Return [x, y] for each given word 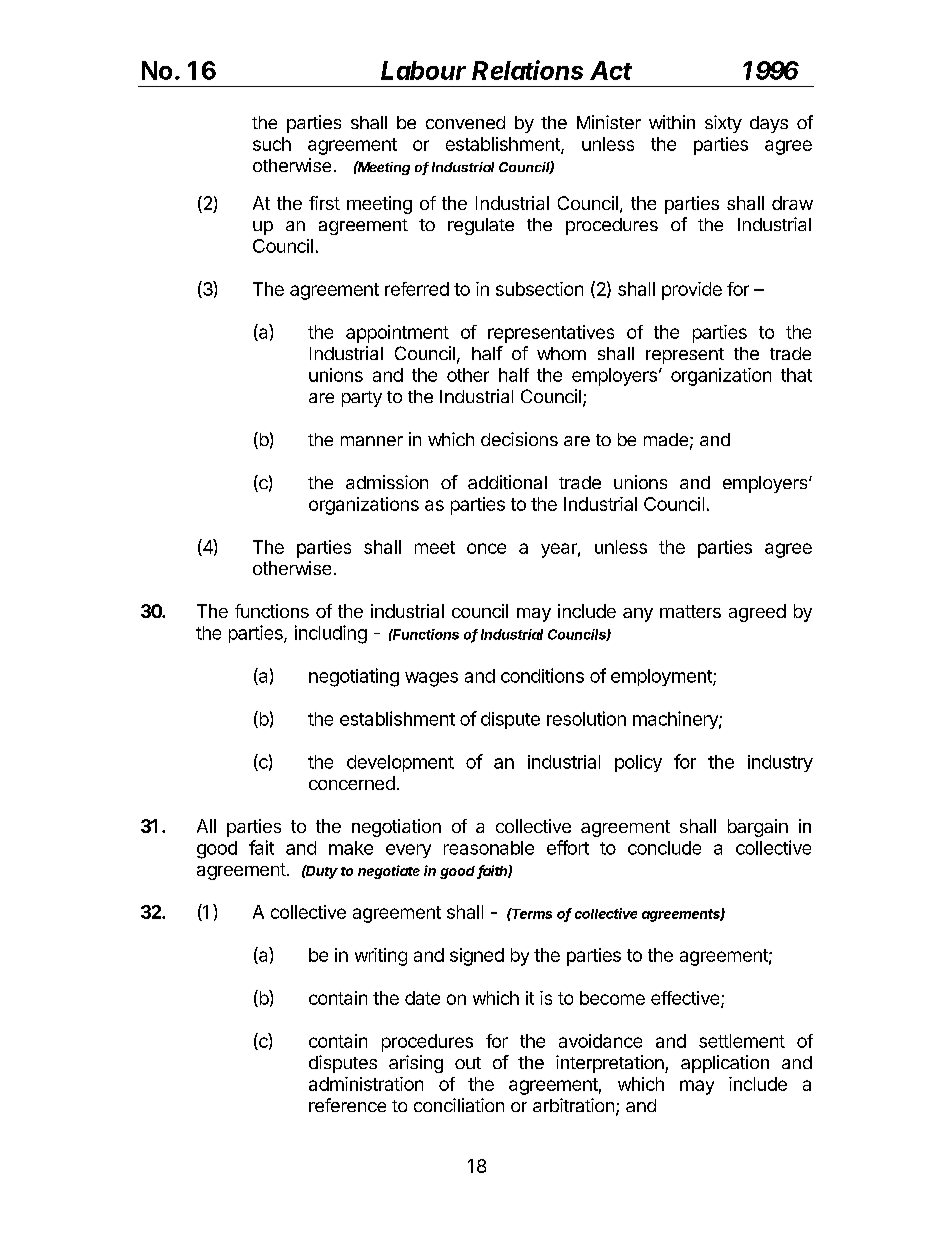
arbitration [573, 1105]
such [272, 144]
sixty [723, 124]
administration [366, 1084]
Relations [527, 70]
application [725, 1064]
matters [690, 611]
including [331, 634]
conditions [542, 675]
